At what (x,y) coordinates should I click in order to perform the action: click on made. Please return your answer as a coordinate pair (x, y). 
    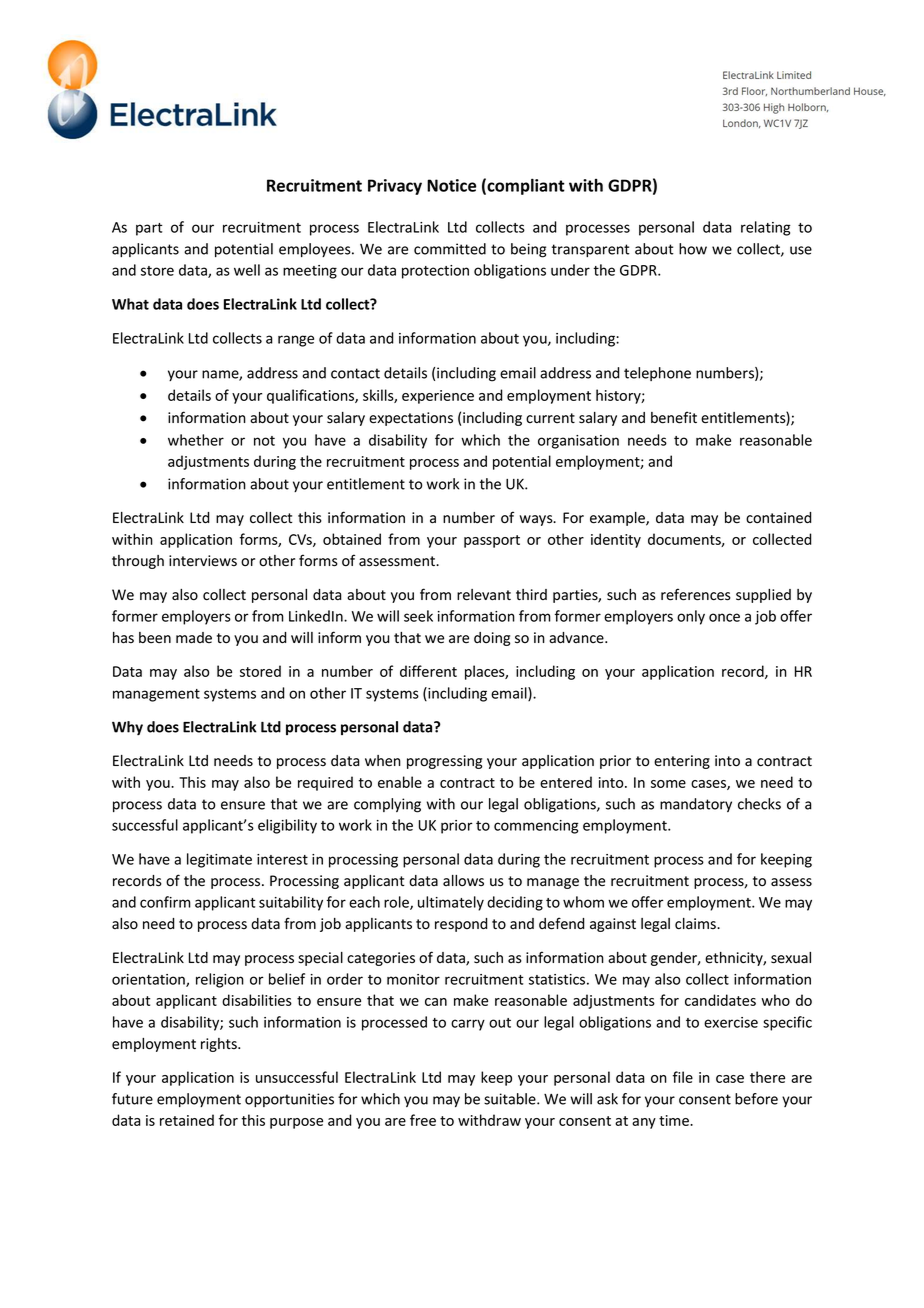
    Looking at the image, I should click on (194, 638).
